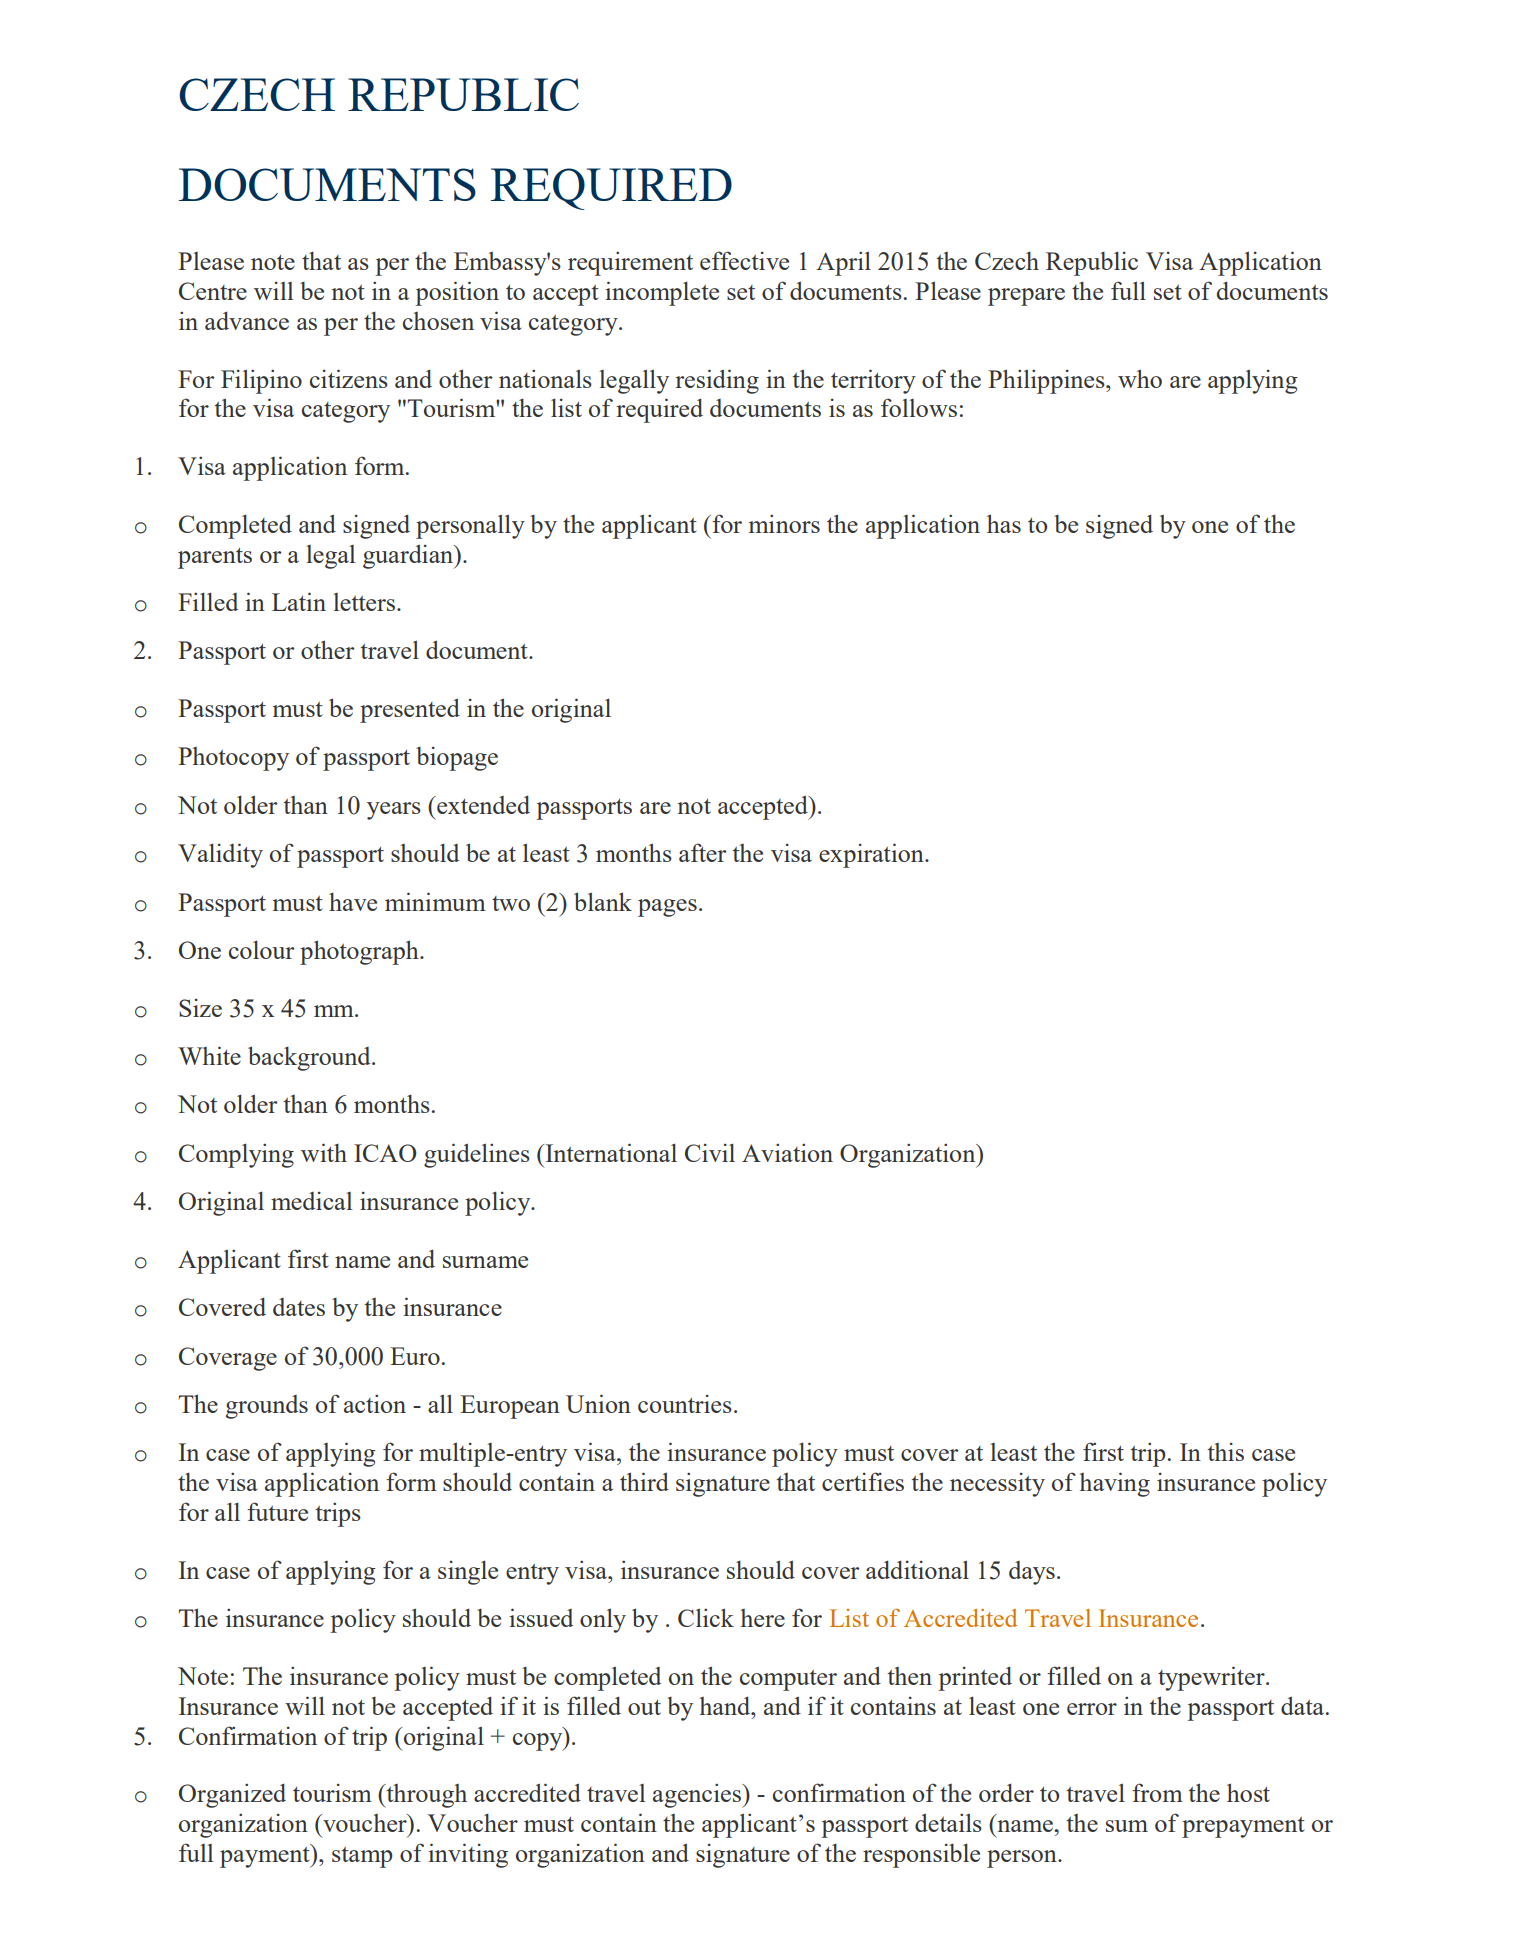 The image size is (1513, 1958). What do you see at coordinates (1140, 378) in the page?
I see `who` at bounding box center [1140, 378].
